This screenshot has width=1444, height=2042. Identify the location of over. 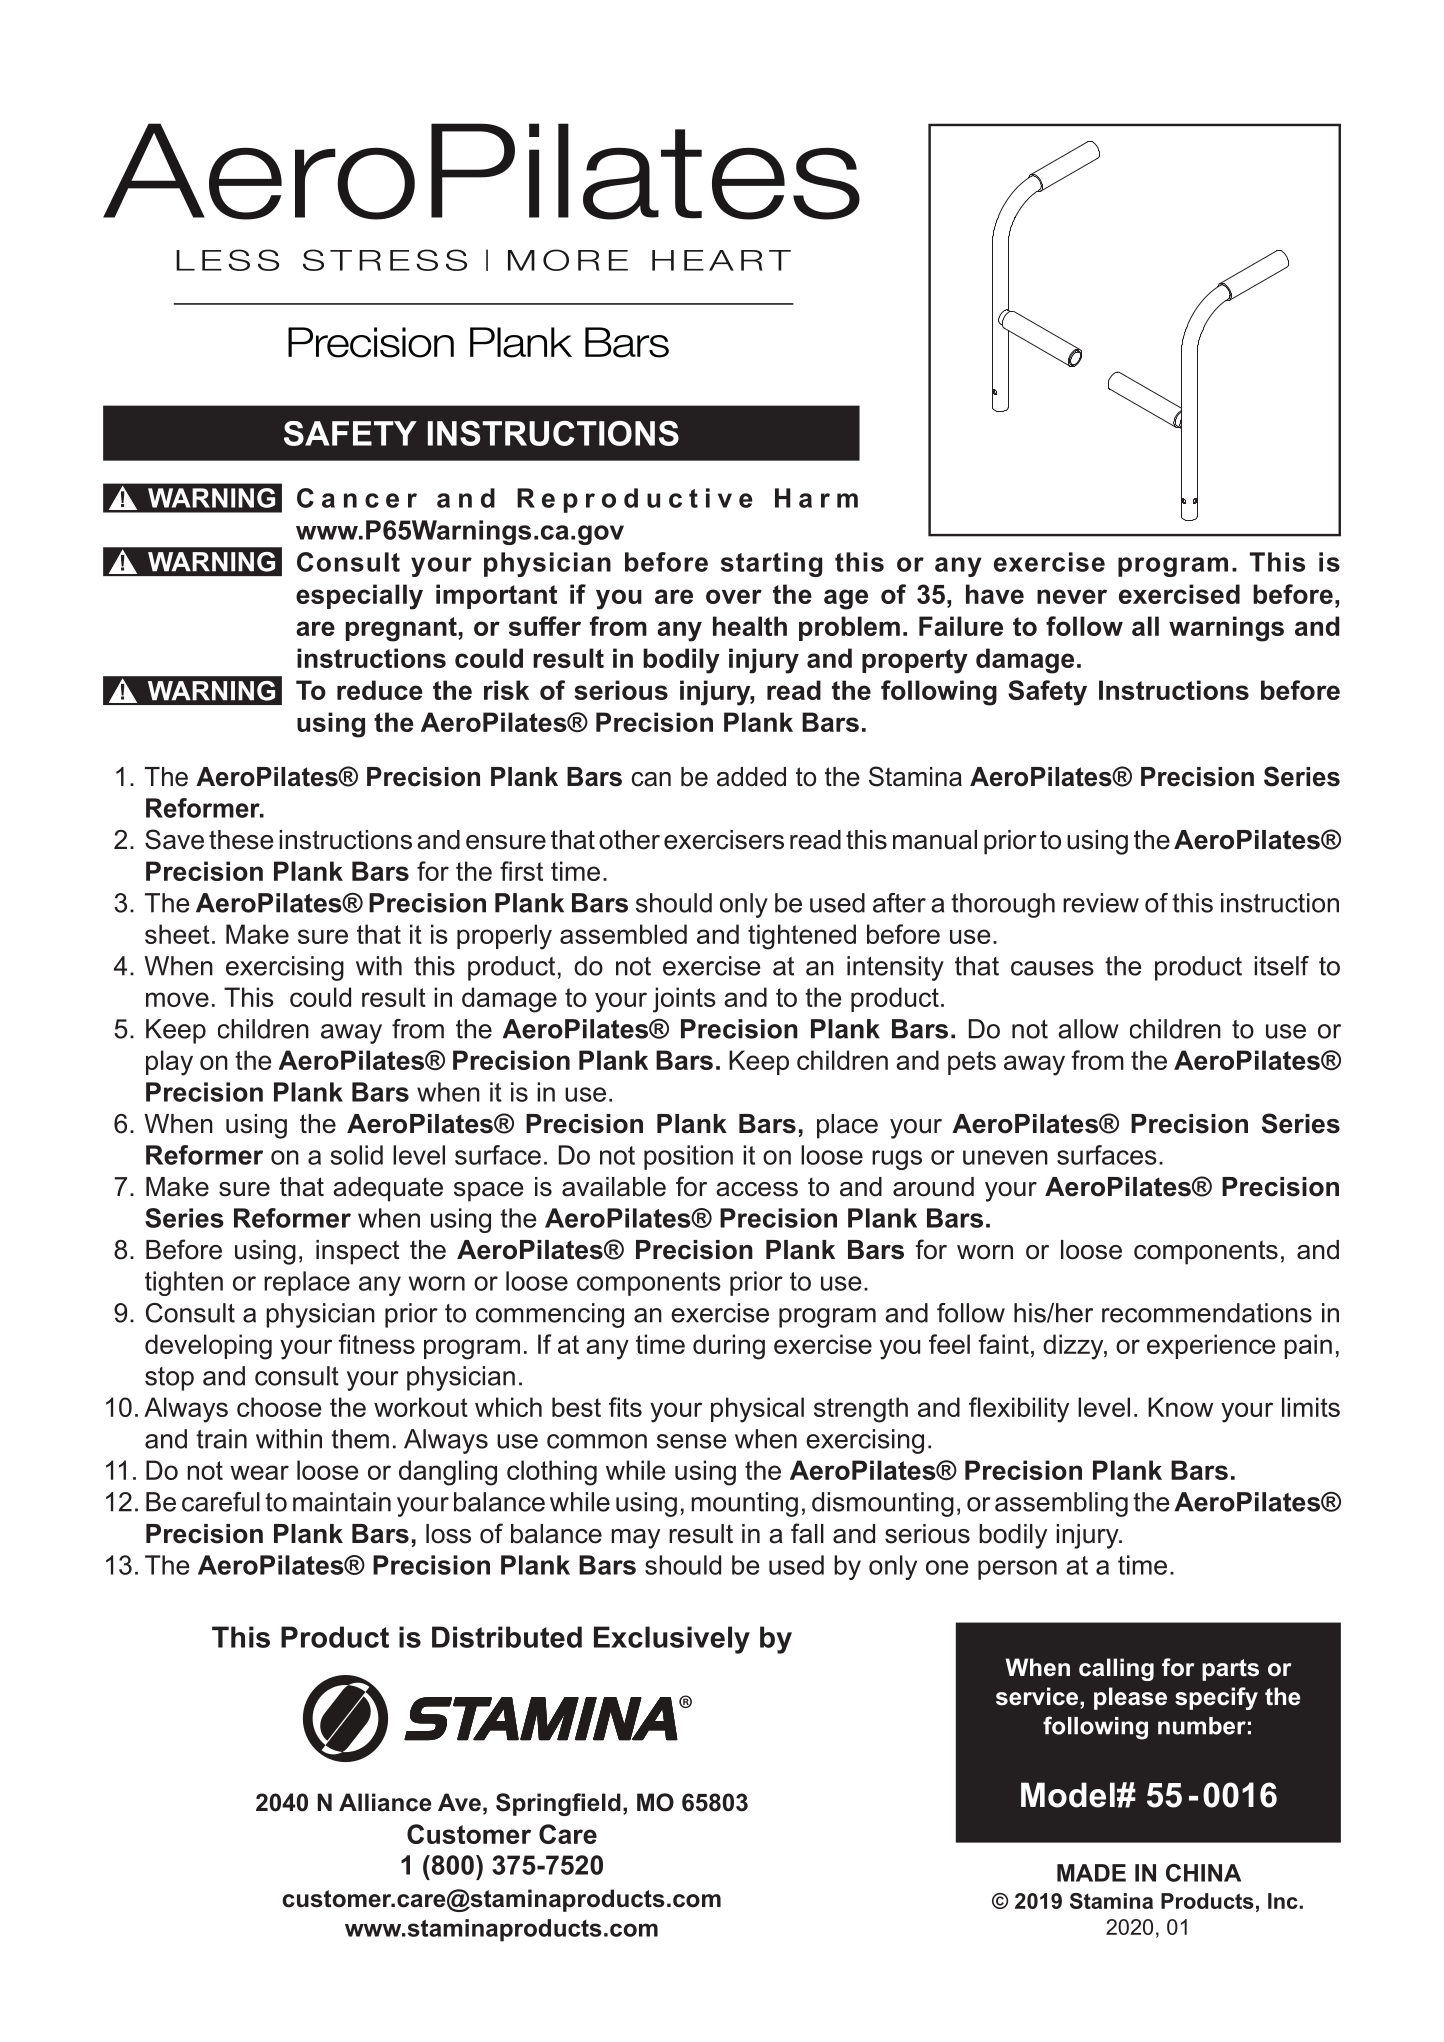
(734, 596).
